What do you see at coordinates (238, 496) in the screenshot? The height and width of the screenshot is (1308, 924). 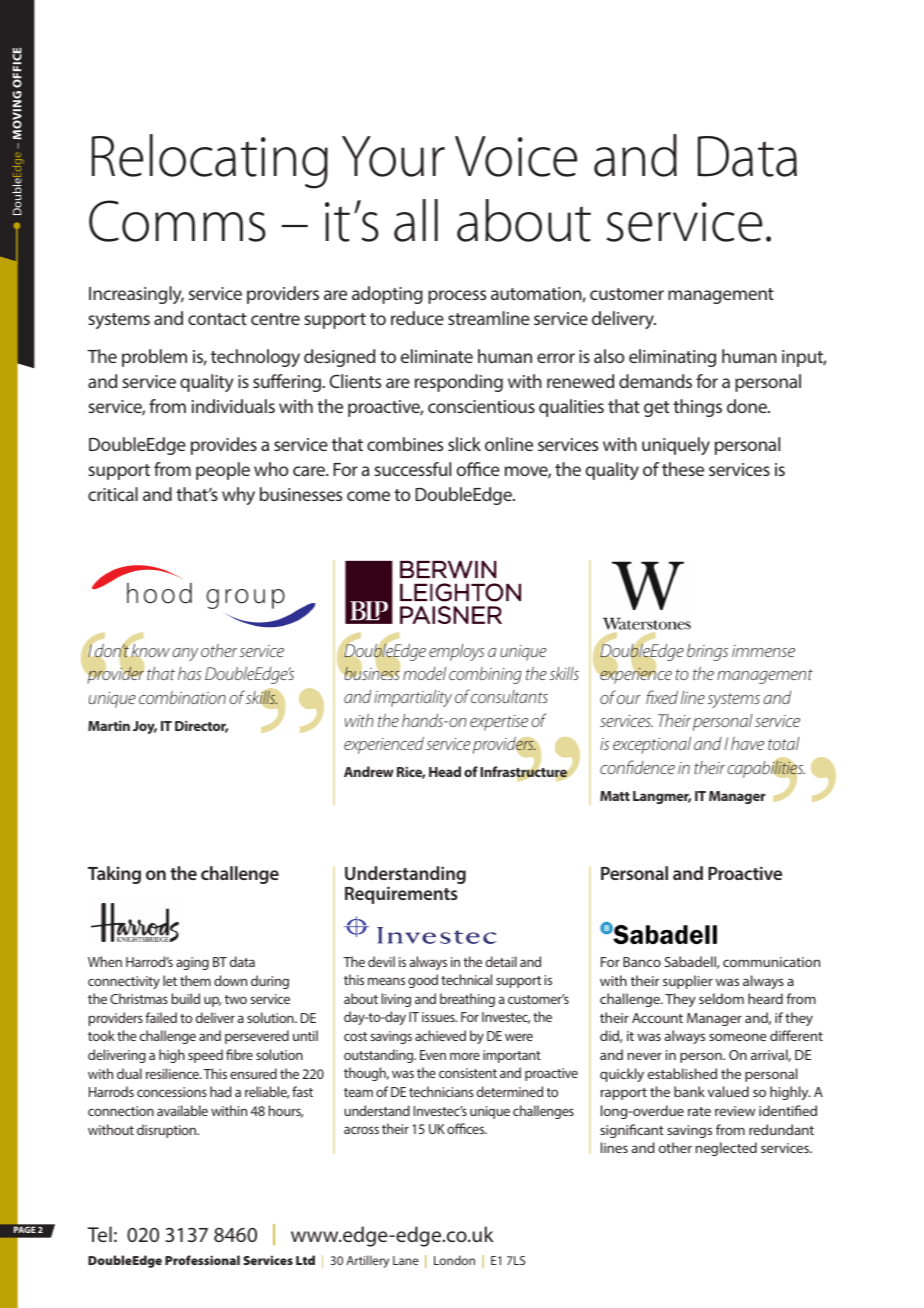 I see `why` at bounding box center [238, 496].
